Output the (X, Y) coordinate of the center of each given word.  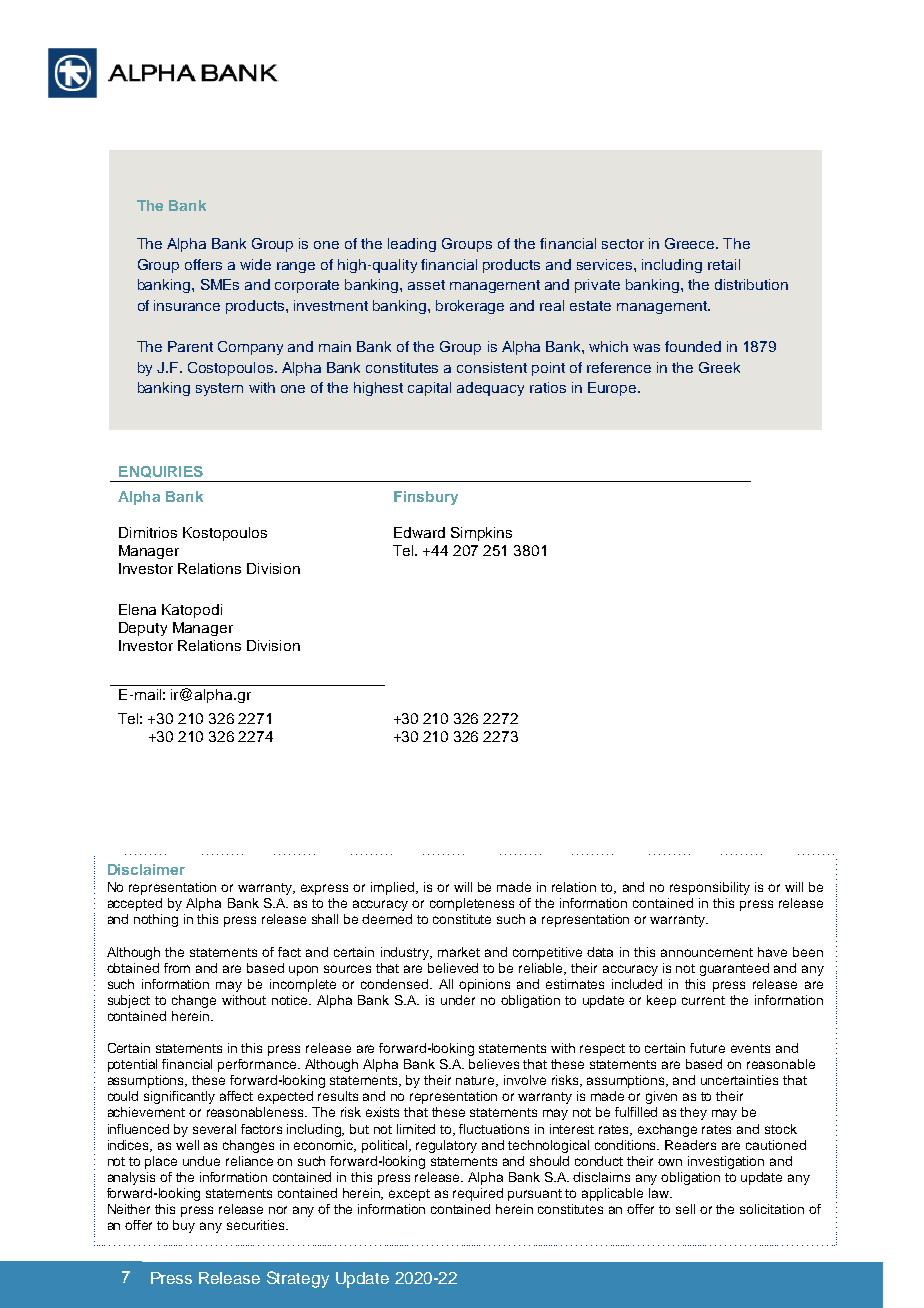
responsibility (710, 888)
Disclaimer (146, 869)
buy (184, 1226)
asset (426, 285)
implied (392, 888)
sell (685, 1209)
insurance (187, 305)
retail (724, 264)
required (478, 1194)
